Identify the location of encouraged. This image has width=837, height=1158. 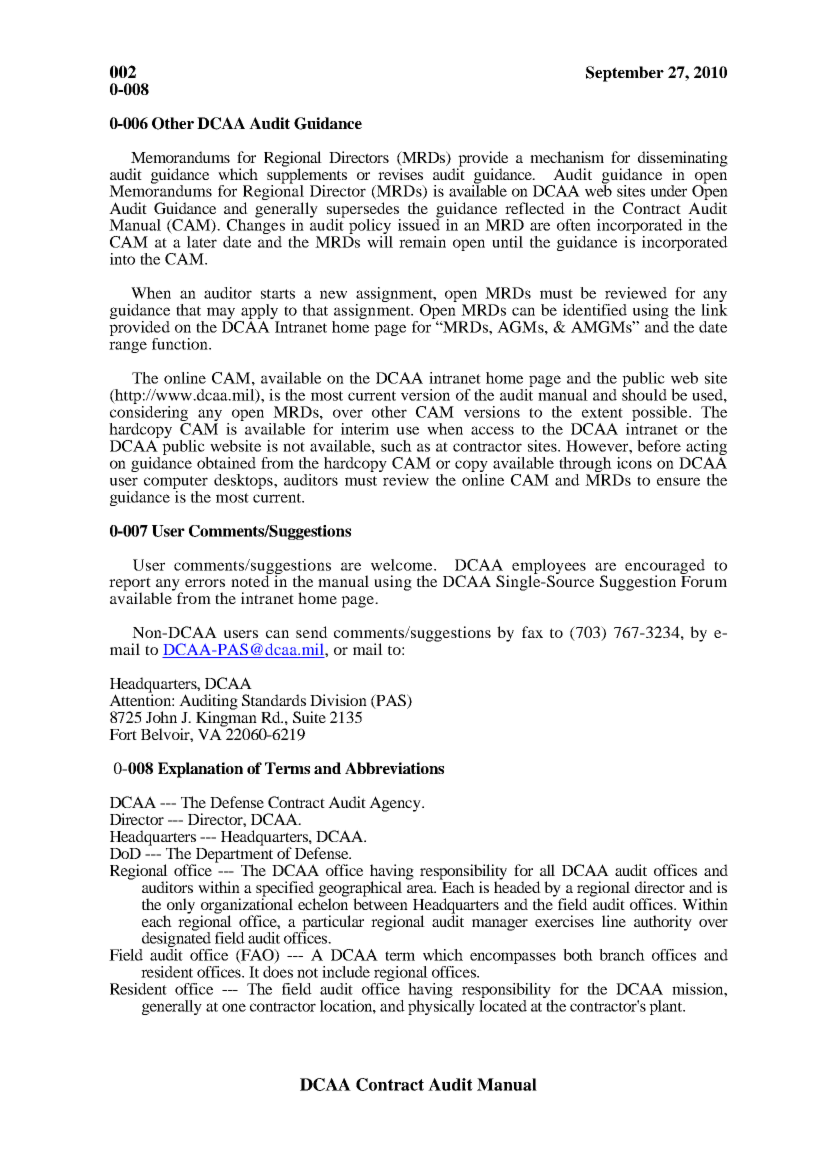
(665, 567).
